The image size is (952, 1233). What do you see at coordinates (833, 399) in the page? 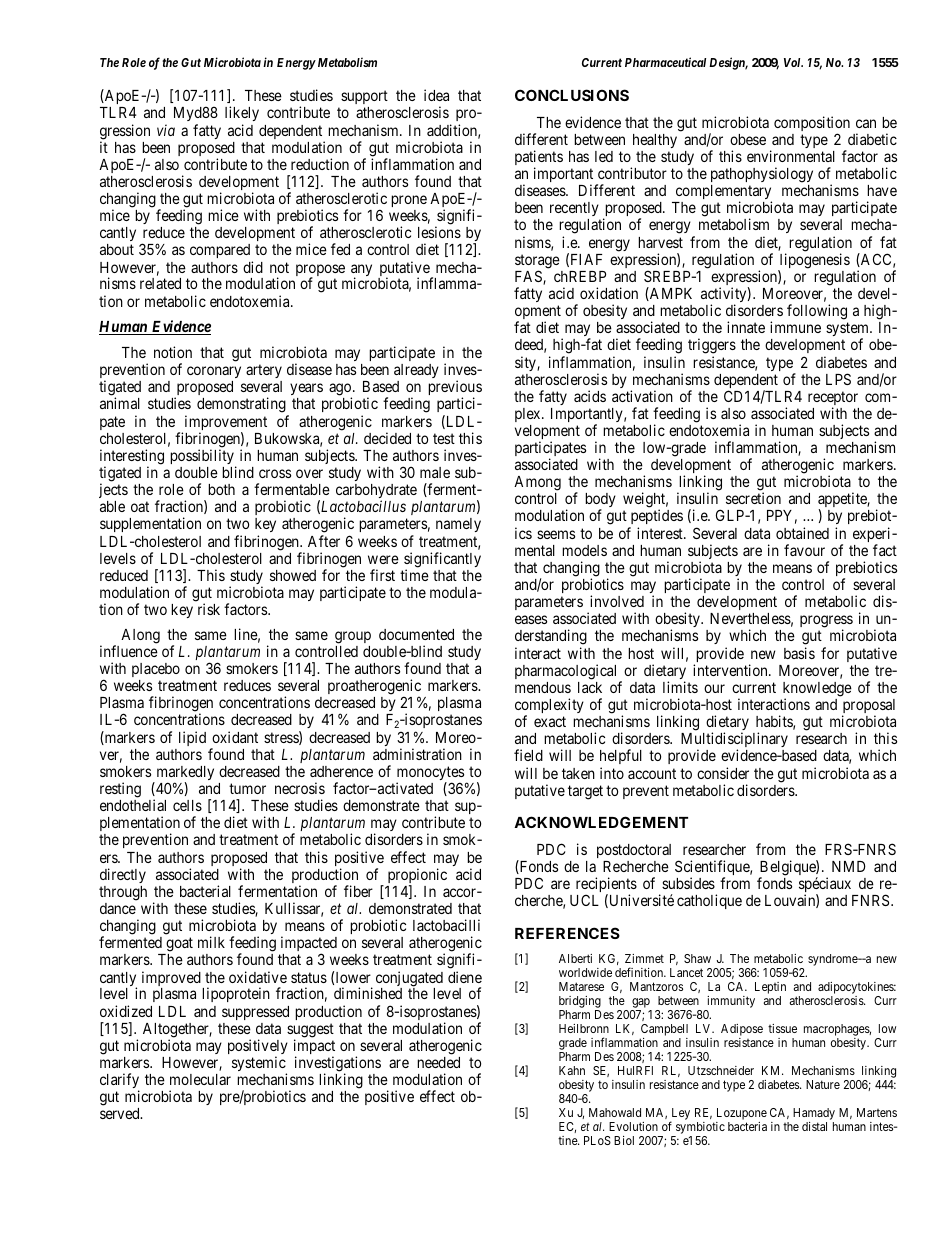
I see `receptor` at bounding box center [833, 399].
